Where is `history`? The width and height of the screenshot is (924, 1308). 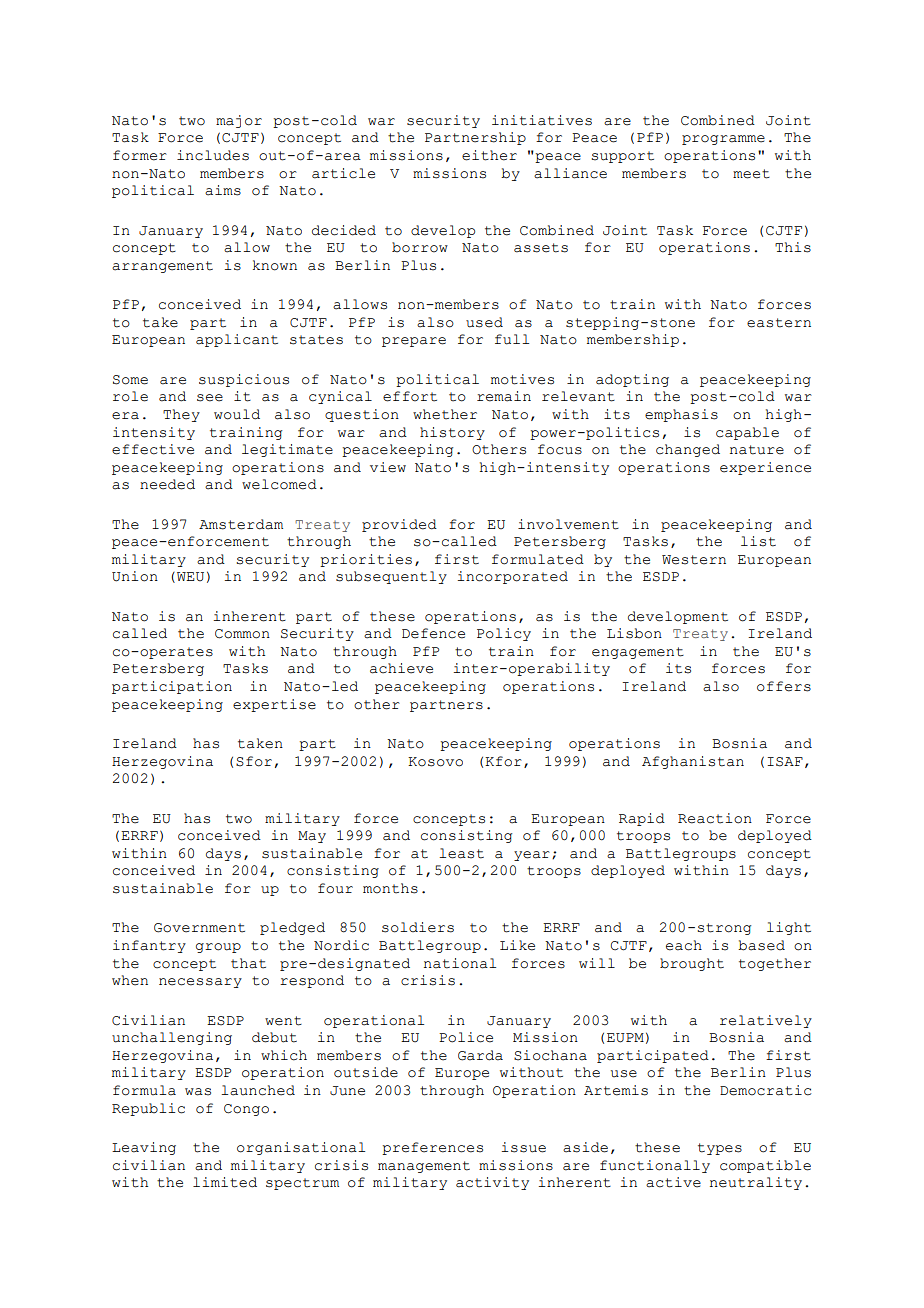
history is located at coordinates (452, 433).
